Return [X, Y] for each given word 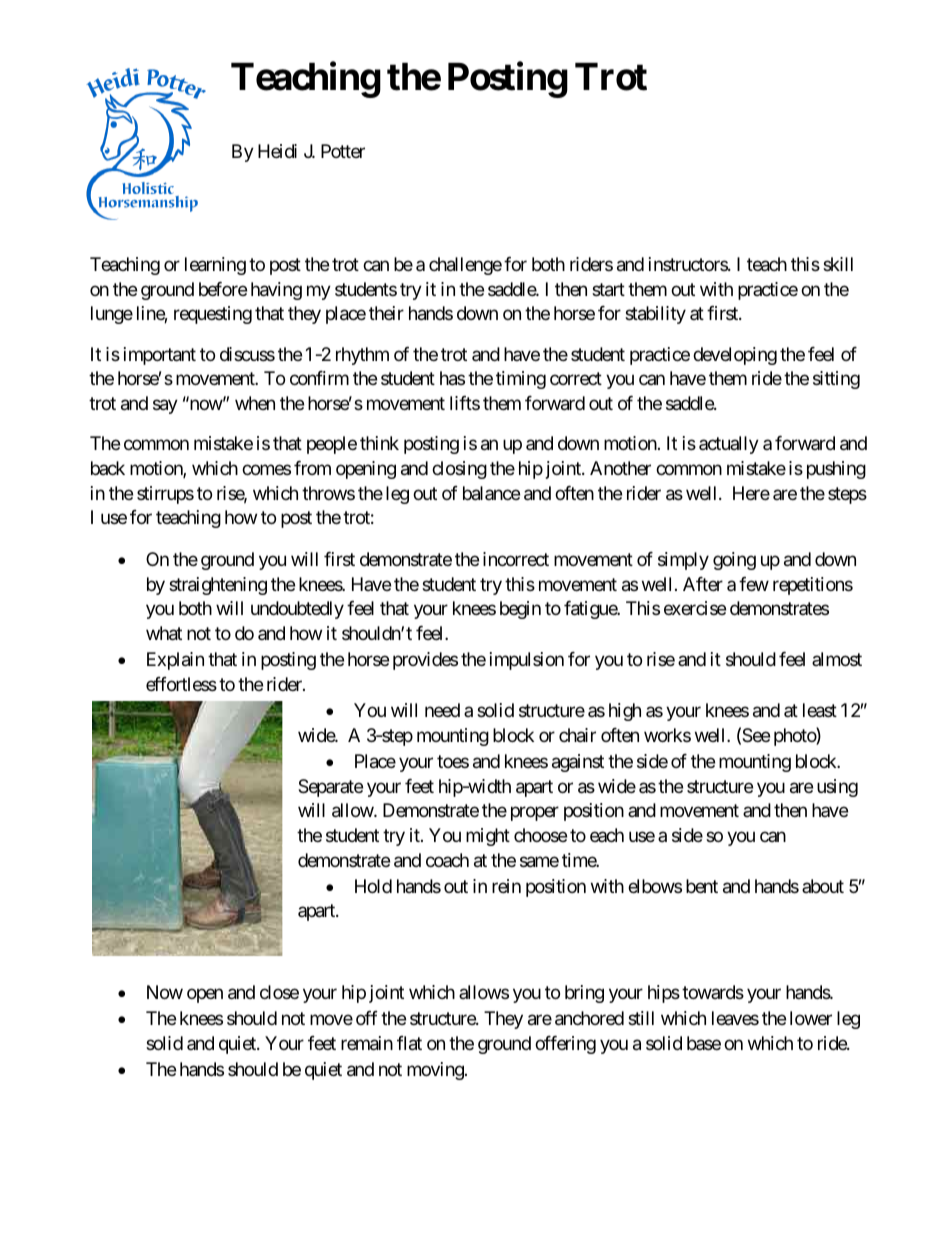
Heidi [277, 151]
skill [838, 264]
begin [520, 610]
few [754, 584]
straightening [218, 586]
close [279, 992]
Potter [343, 151]
